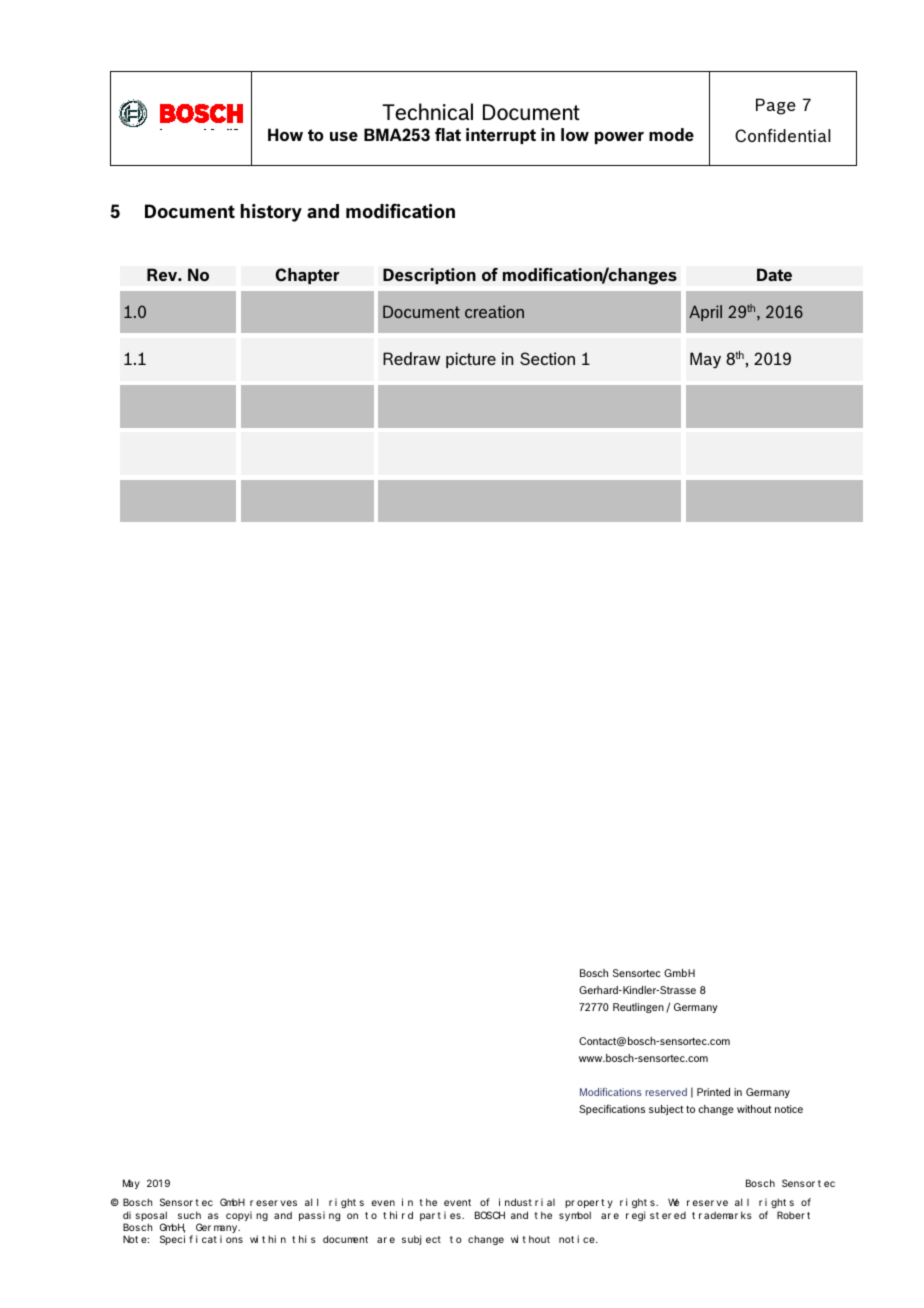 This image has height=1308, width=924. What do you see at coordinates (247, 1216) in the image?
I see `copying` at bounding box center [247, 1216].
